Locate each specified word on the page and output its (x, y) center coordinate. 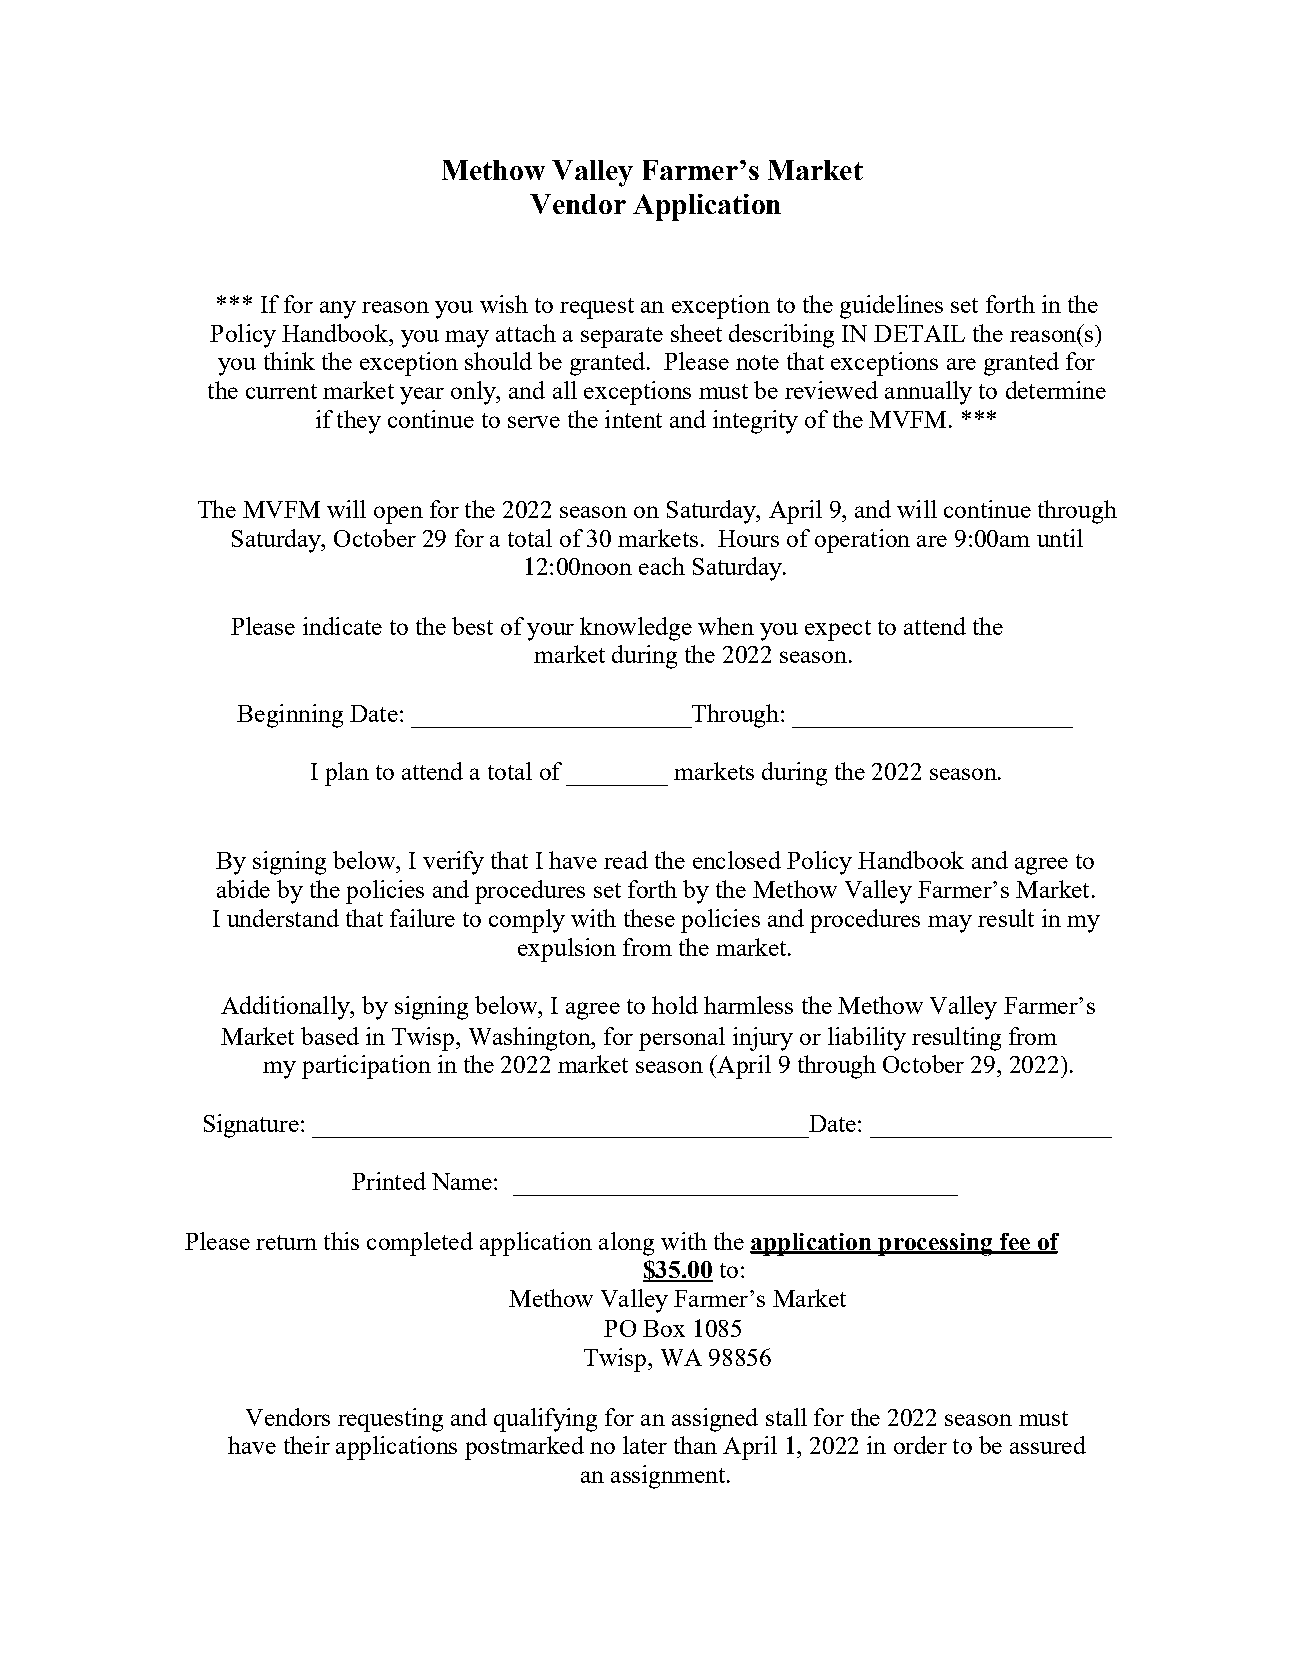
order (920, 1445)
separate (622, 337)
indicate (342, 626)
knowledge (636, 629)
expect (838, 630)
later (645, 1445)
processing (935, 1244)
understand (283, 918)
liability (867, 1039)
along (626, 1244)
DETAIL (919, 333)
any (338, 310)
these (649, 918)
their (307, 1445)
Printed (389, 1181)
